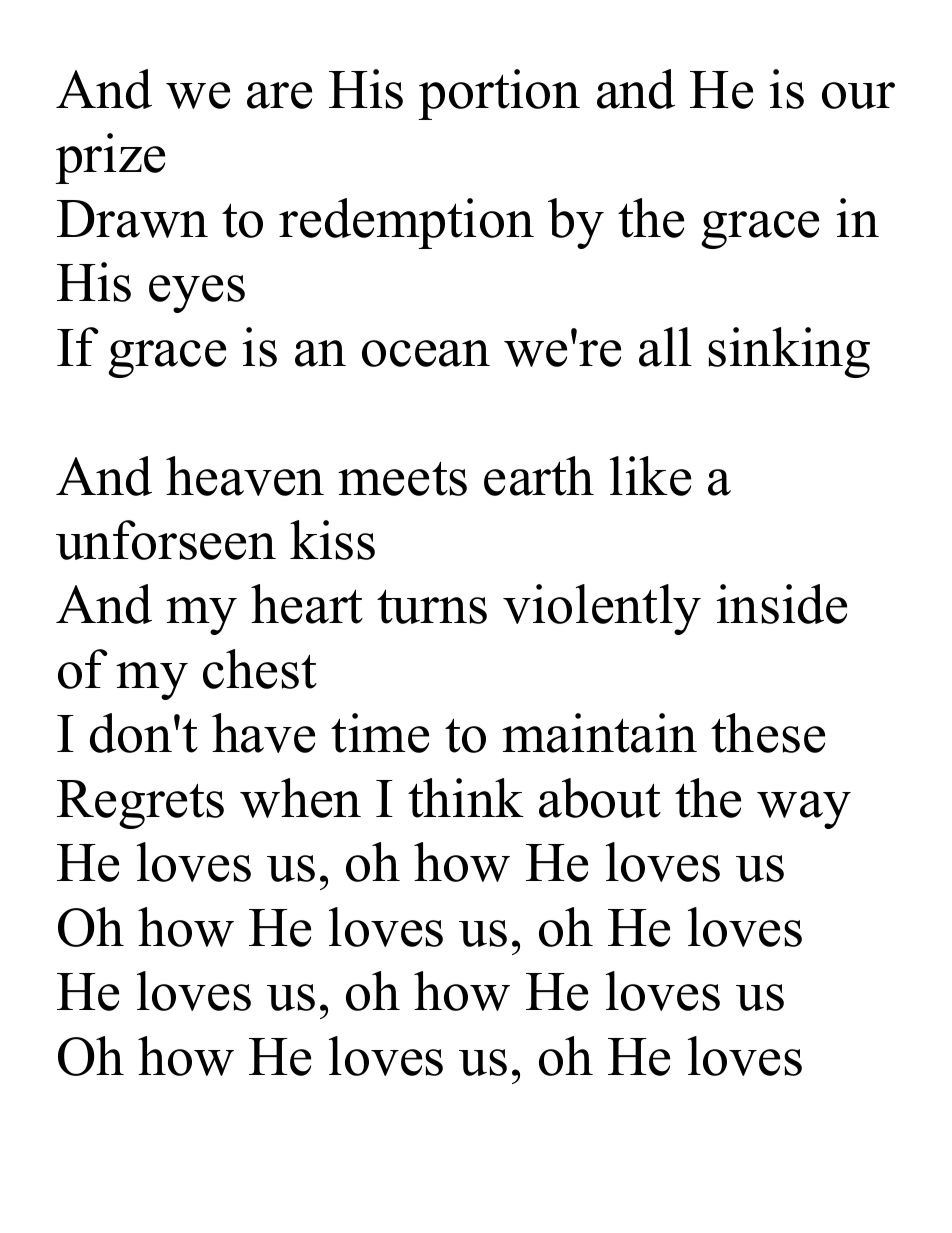 The image size is (952, 1233). Describe the element at coordinates (260, 669) in the document. I see `chest` at that location.
